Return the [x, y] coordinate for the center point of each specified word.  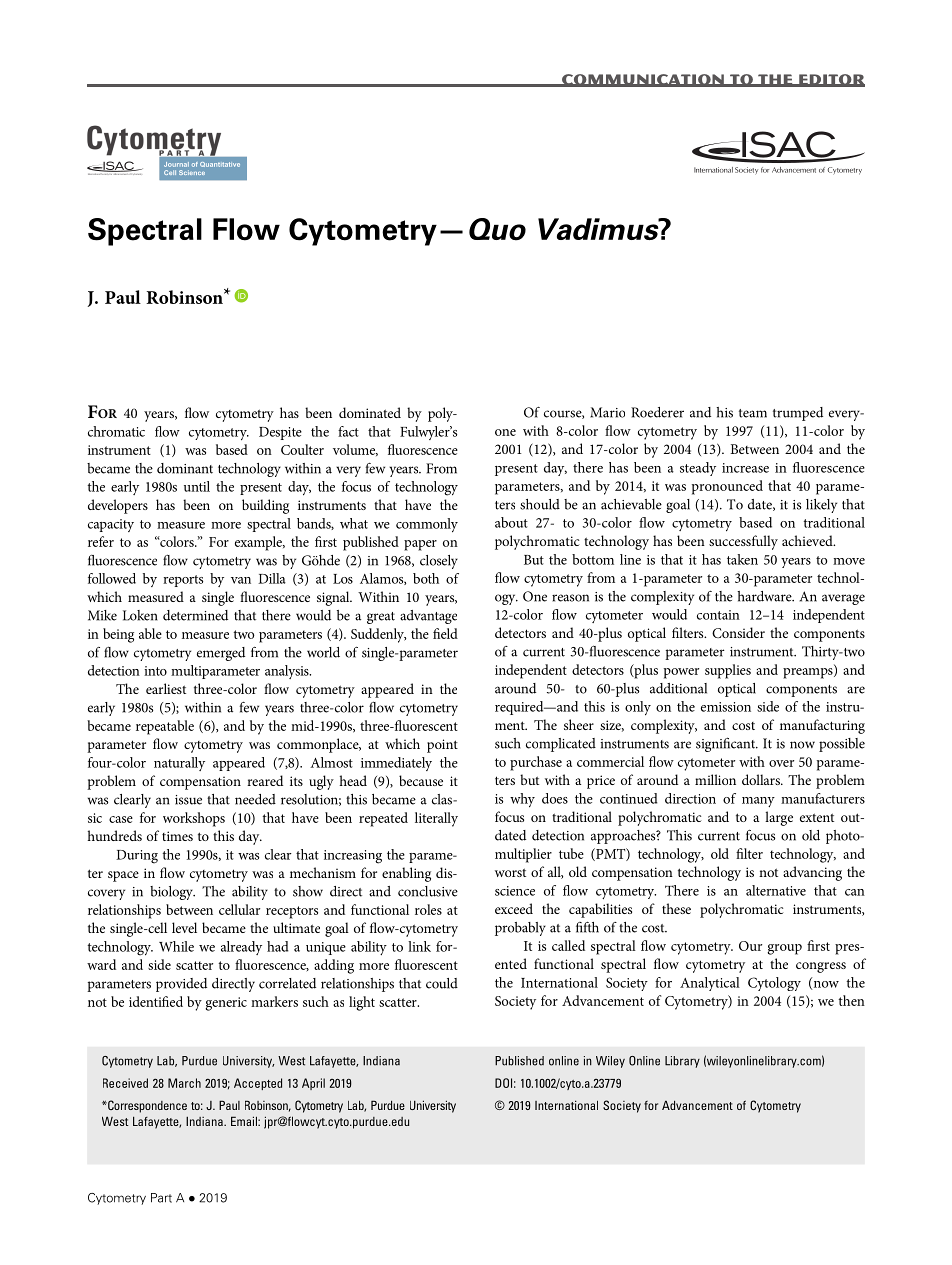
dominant [185, 468]
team [753, 413]
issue [188, 800]
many [758, 802]
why [522, 800]
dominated [370, 412]
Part [161, 1198]
